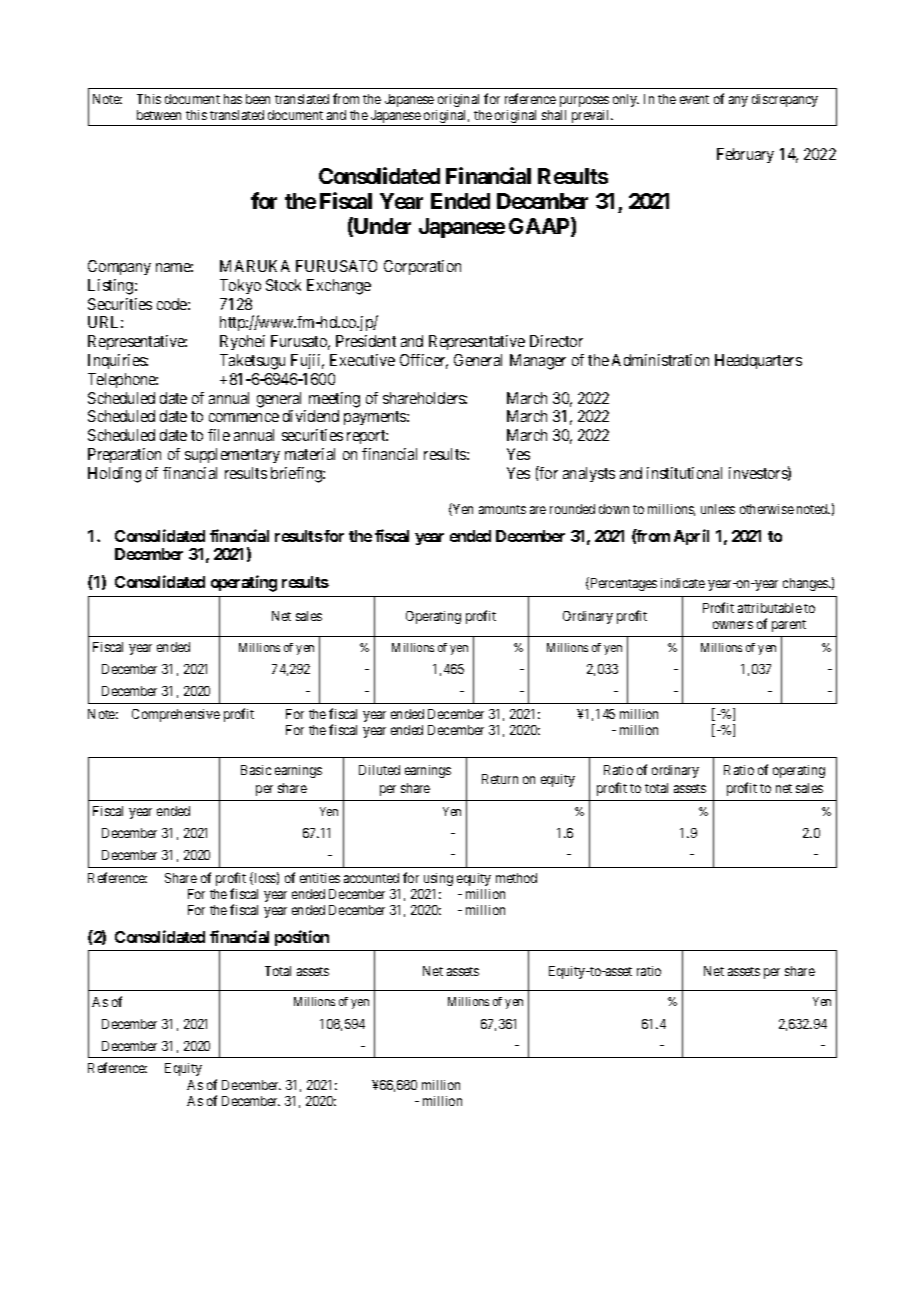 This image has height=1308, width=924. What do you see at coordinates (176, 715) in the image?
I see `Comprehensive` at bounding box center [176, 715].
